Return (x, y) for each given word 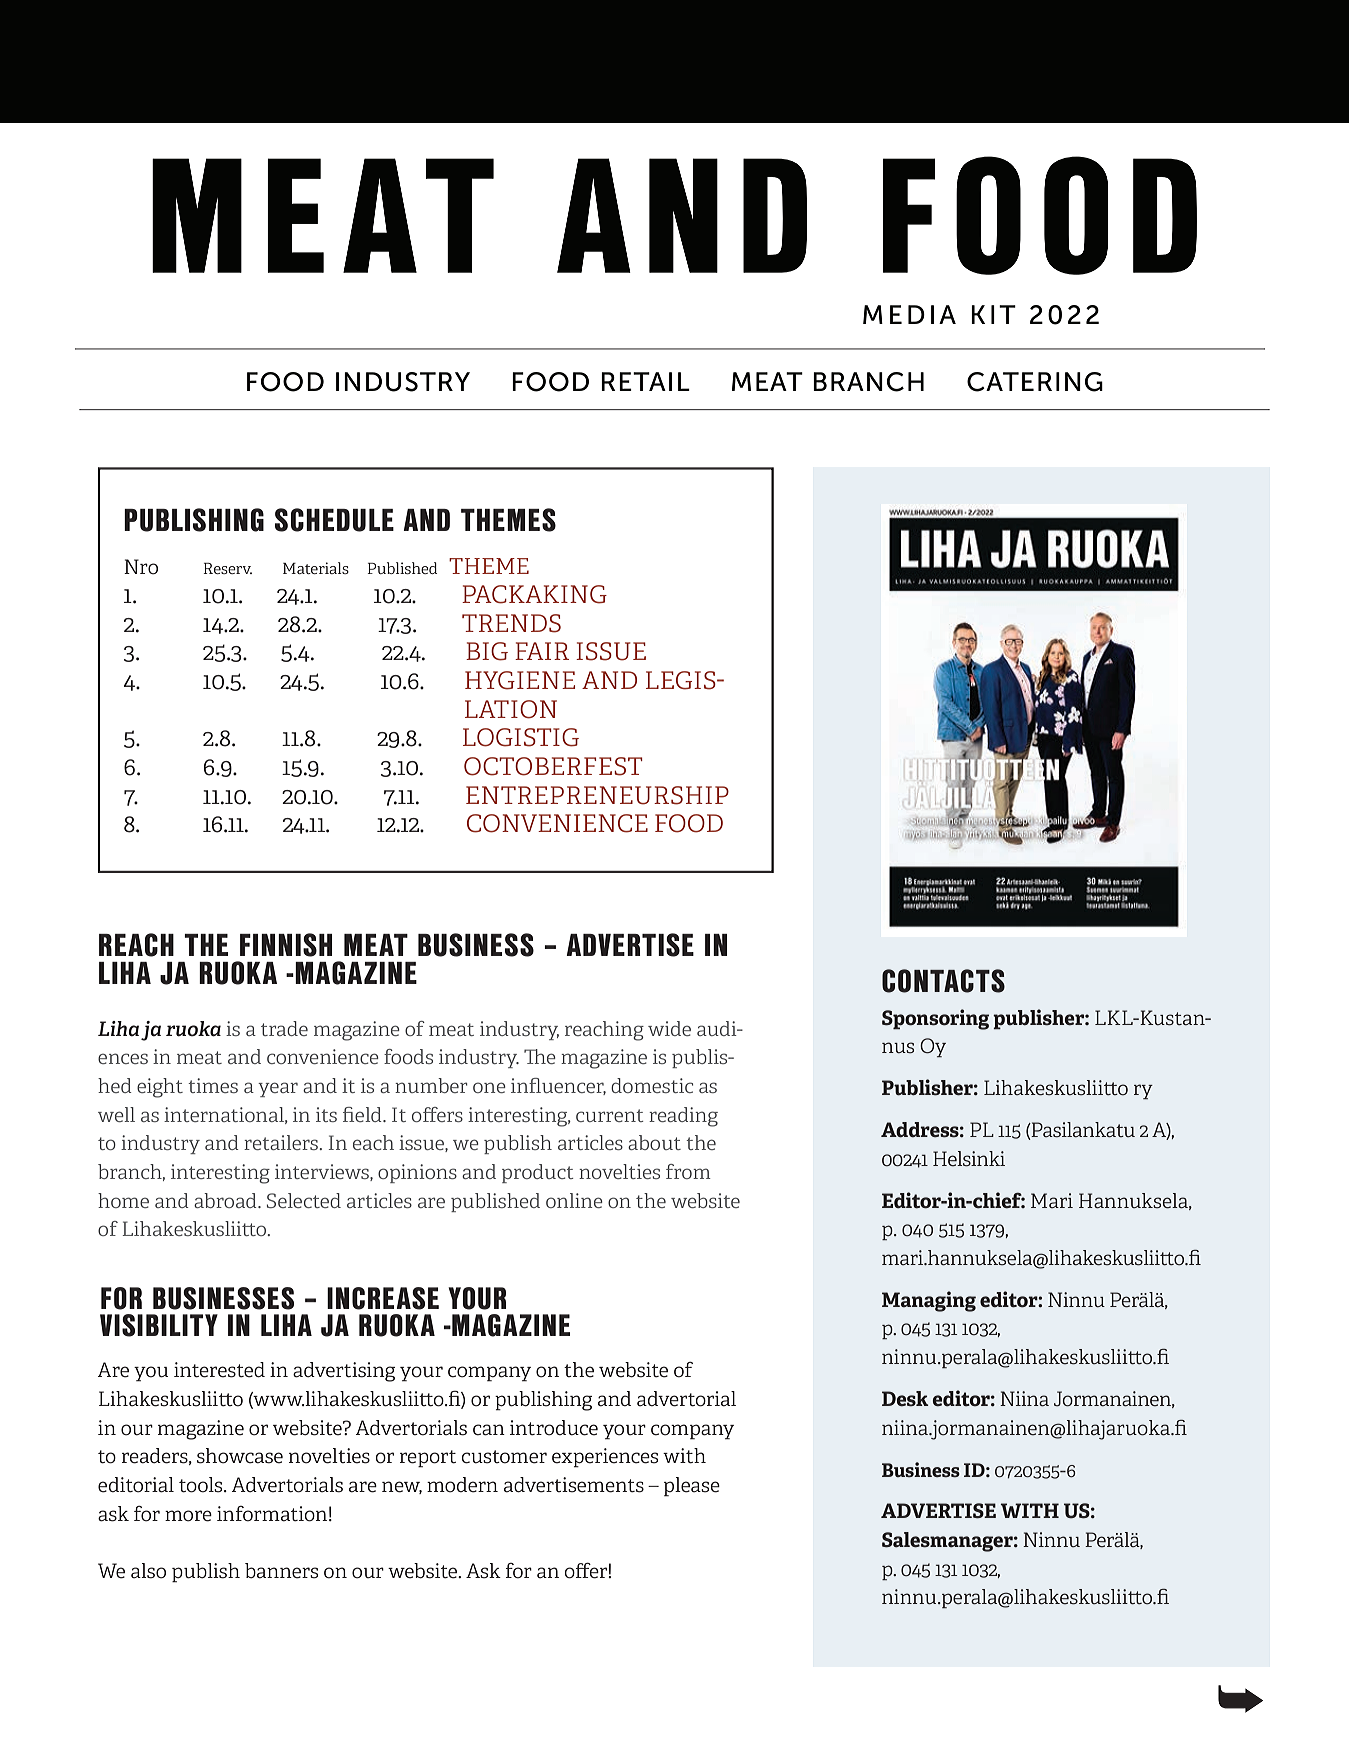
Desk (905, 1398)
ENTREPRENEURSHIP (597, 795)
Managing (929, 1301)
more (188, 1516)
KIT (993, 314)
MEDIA (909, 314)
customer (504, 1457)
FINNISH (286, 945)
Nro (141, 567)
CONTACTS (943, 981)
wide (669, 1028)
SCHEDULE (334, 520)
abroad (226, 1200)
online (574, 1200)
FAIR (542, 651)
